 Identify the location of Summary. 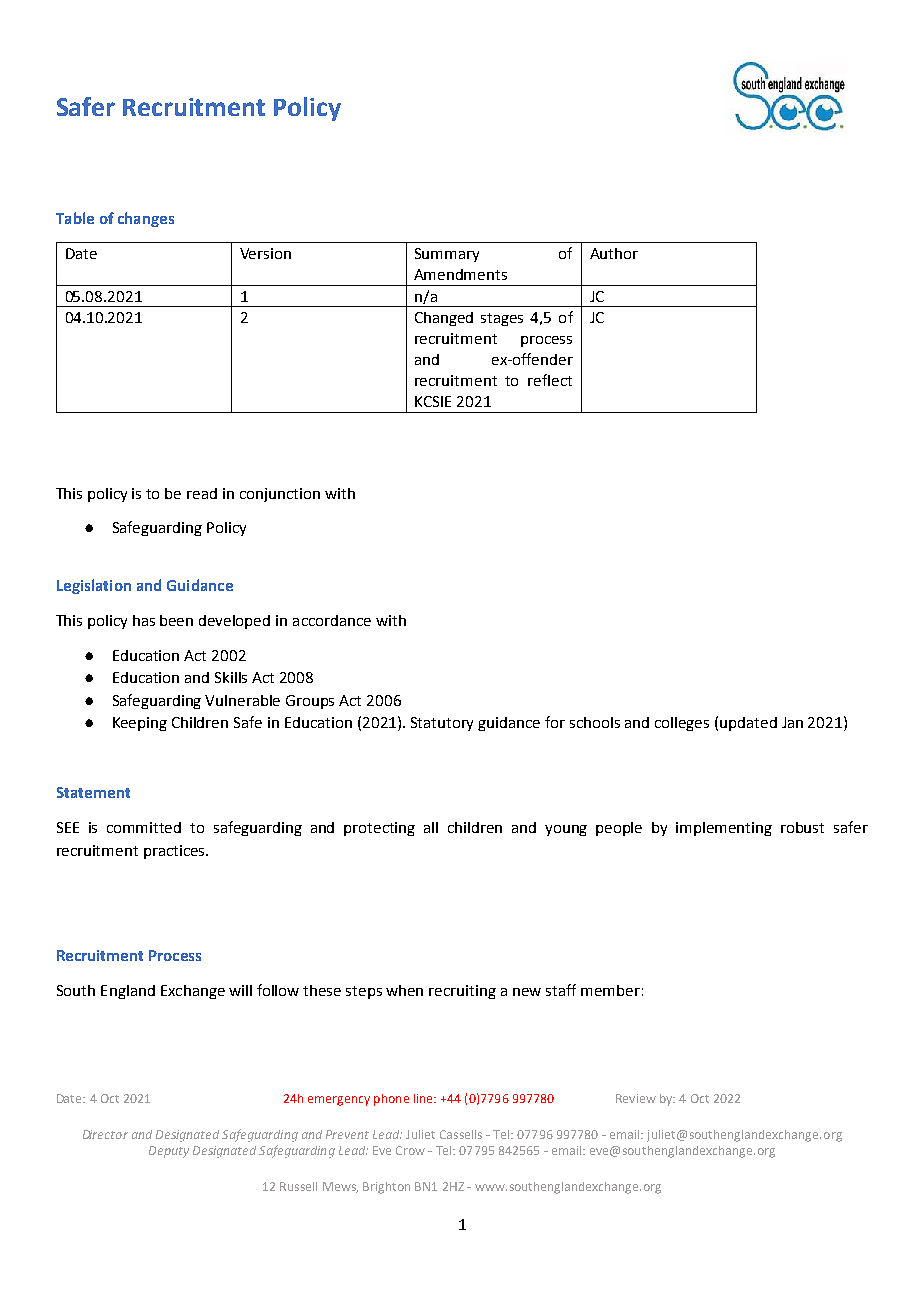
(447, 255).
